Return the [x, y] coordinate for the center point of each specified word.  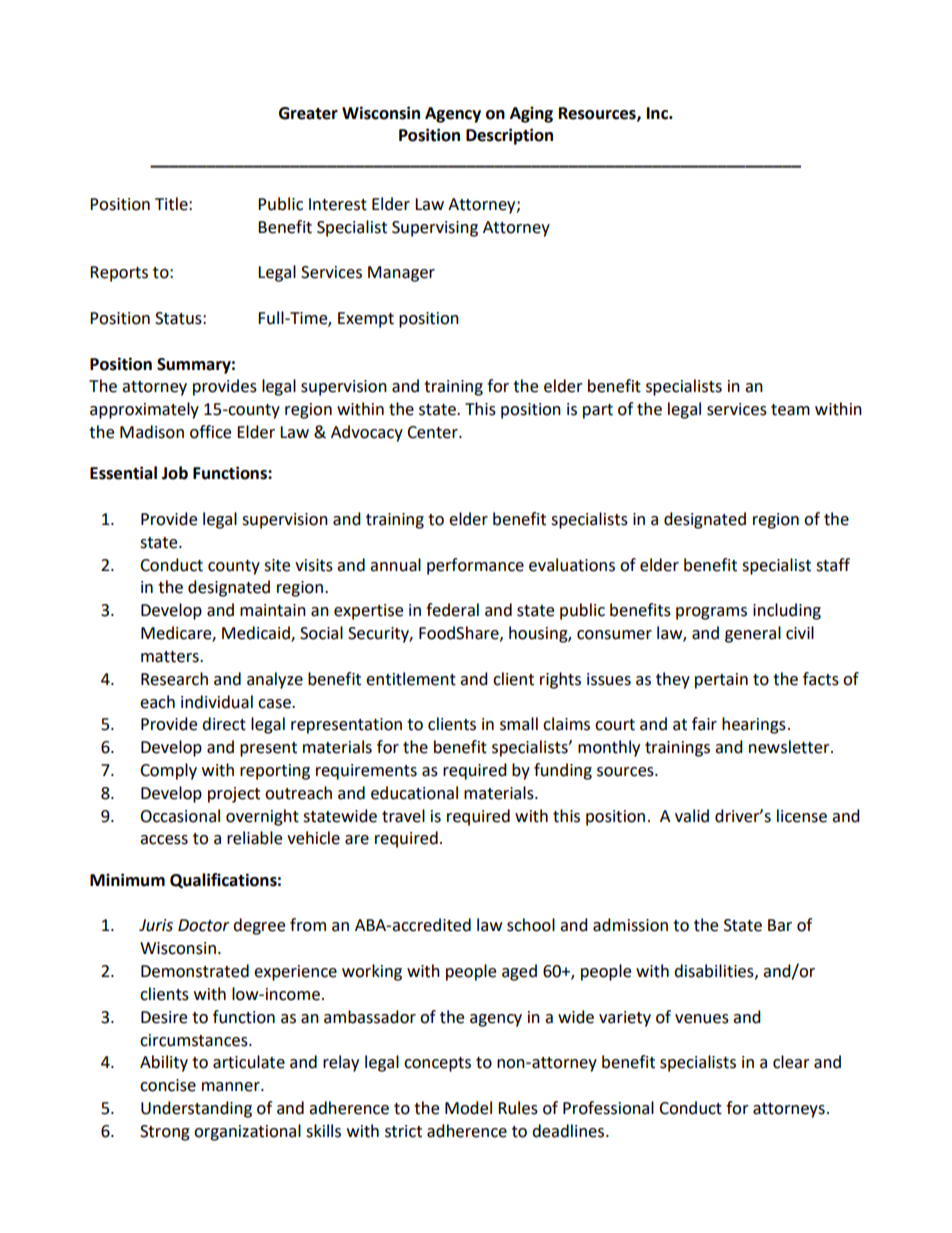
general [753, 634]
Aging [531, 114]
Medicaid [257, 634]
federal [452, 610]
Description [509, 136]
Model [468, 1108]
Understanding [196, 1109]
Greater [308, 113]
